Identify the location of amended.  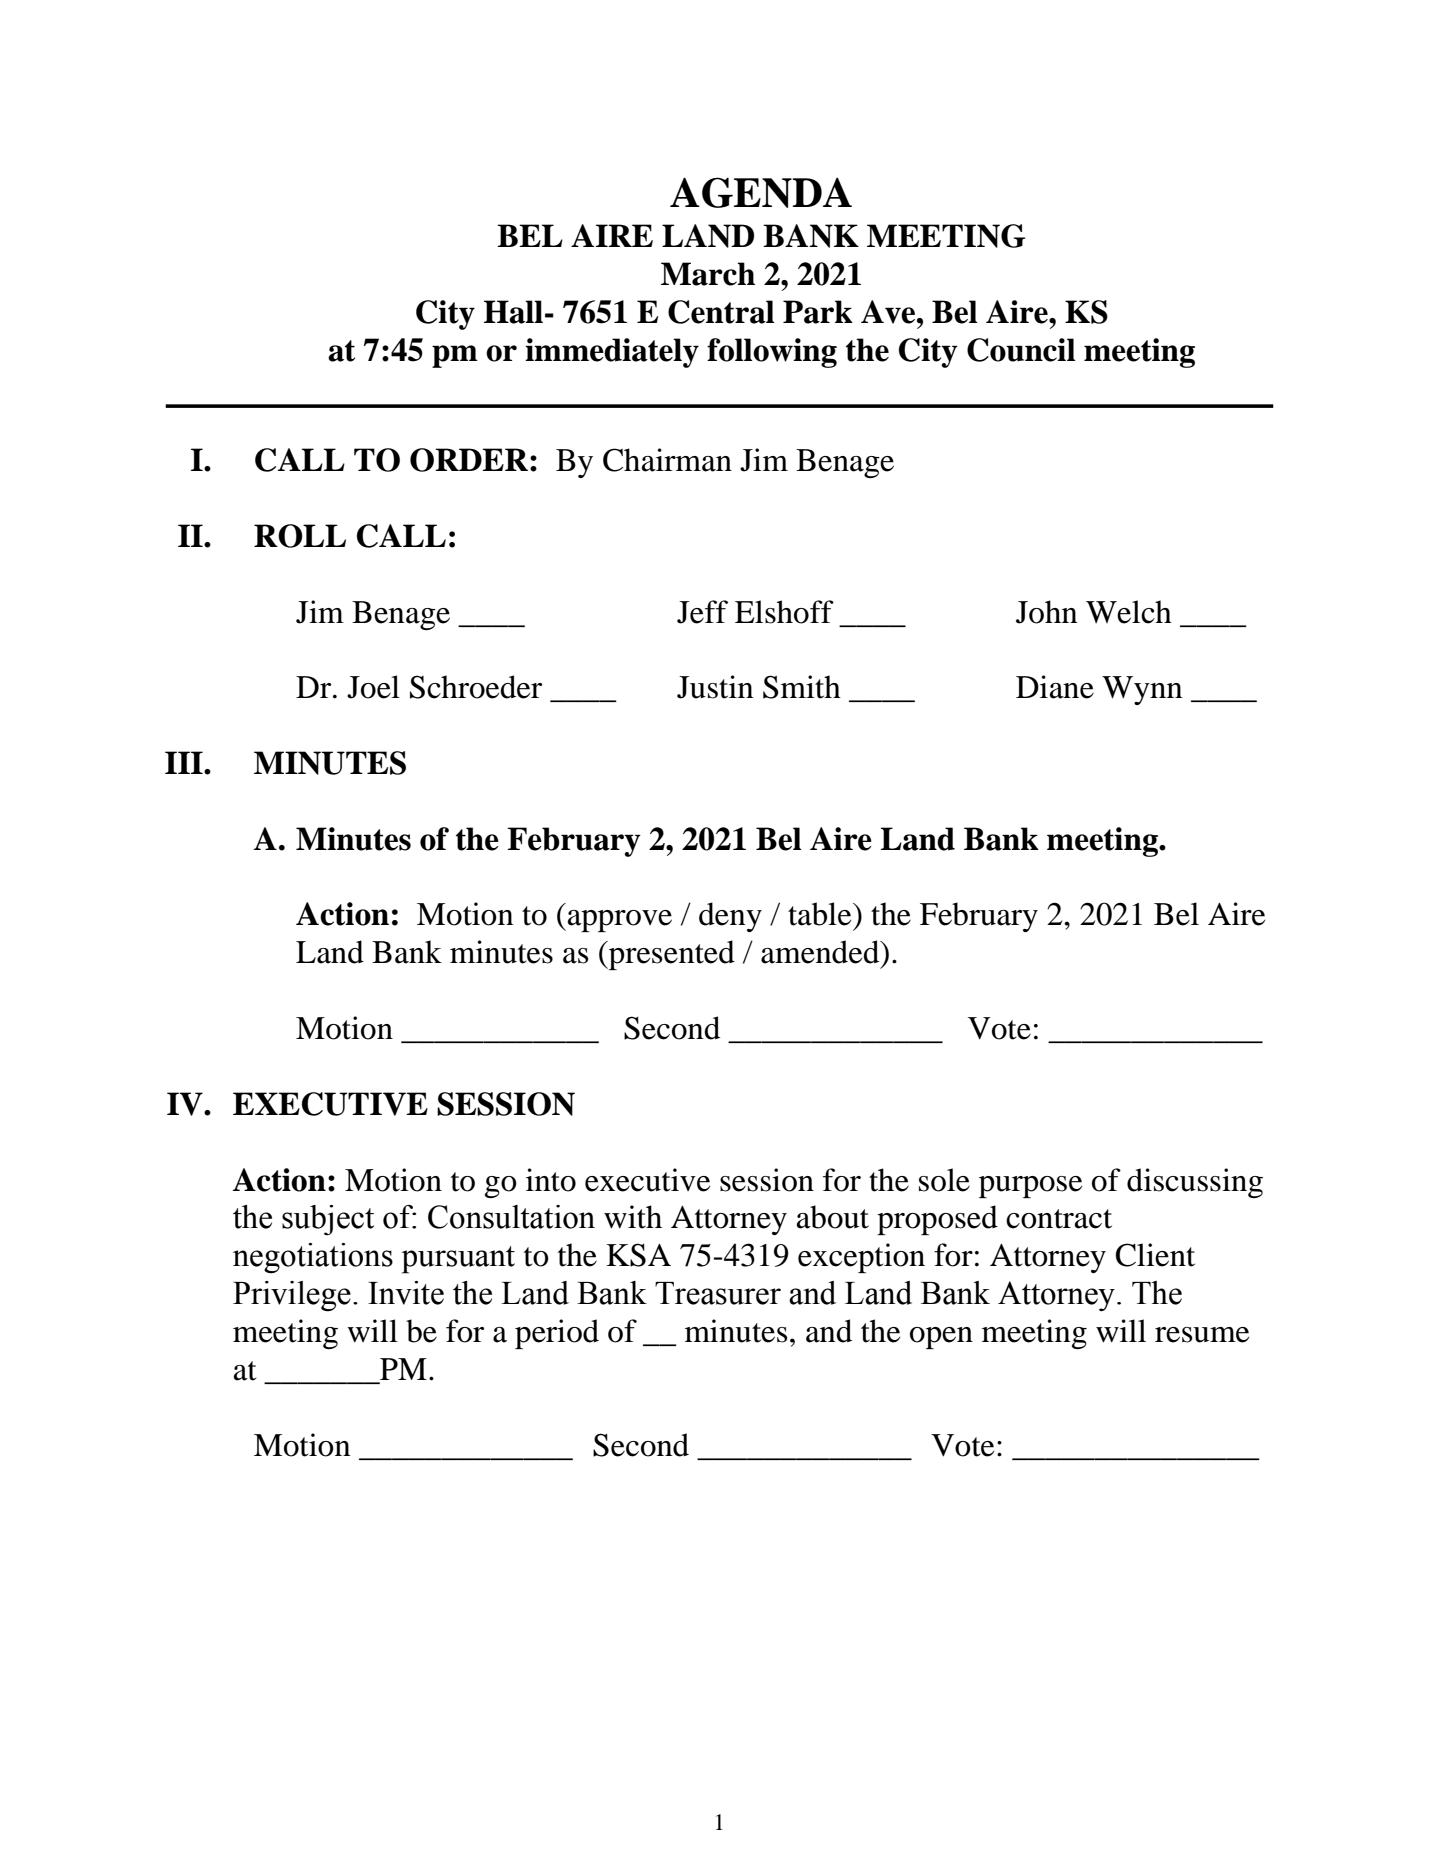
(821, 952).
